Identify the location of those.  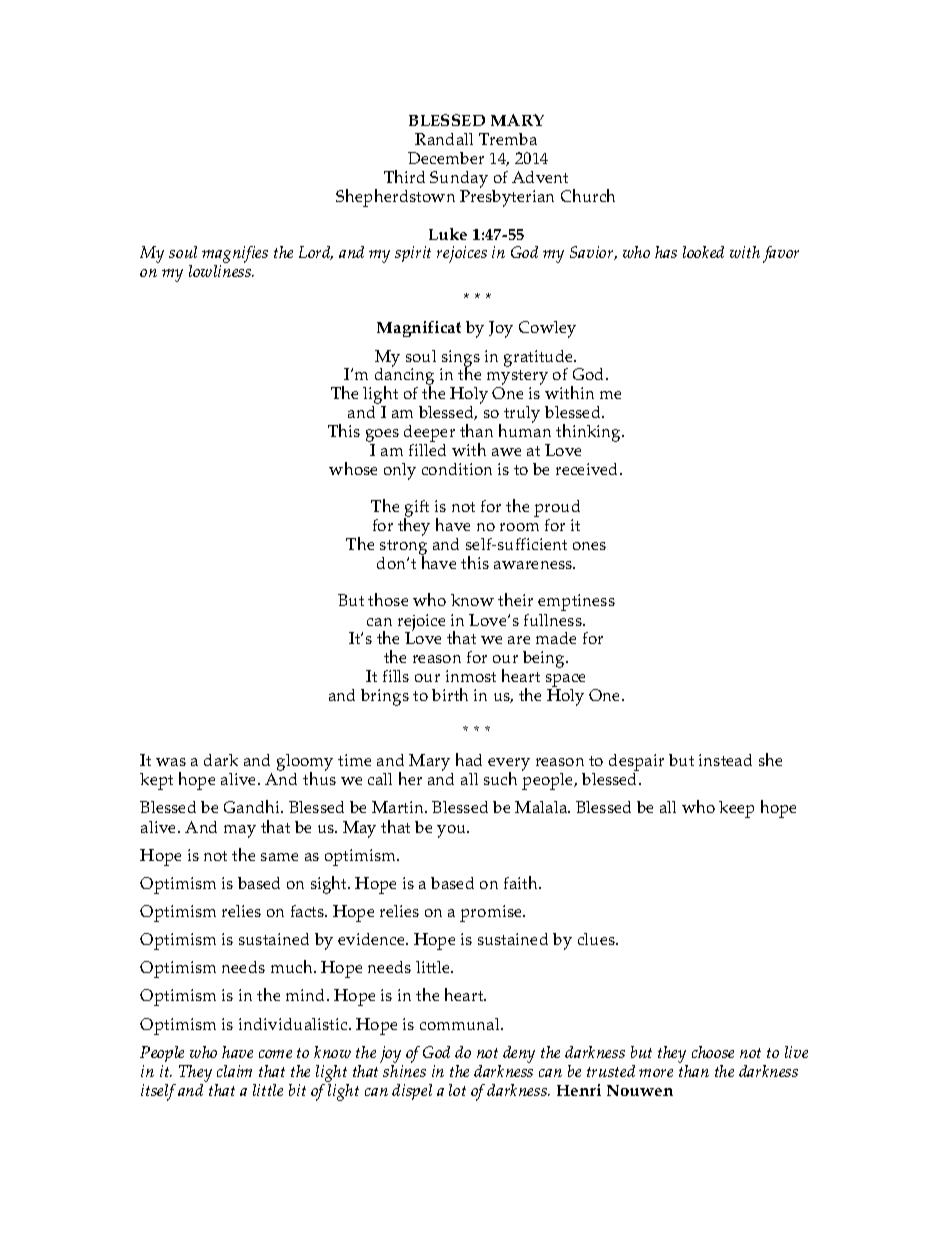
(388, 599).
